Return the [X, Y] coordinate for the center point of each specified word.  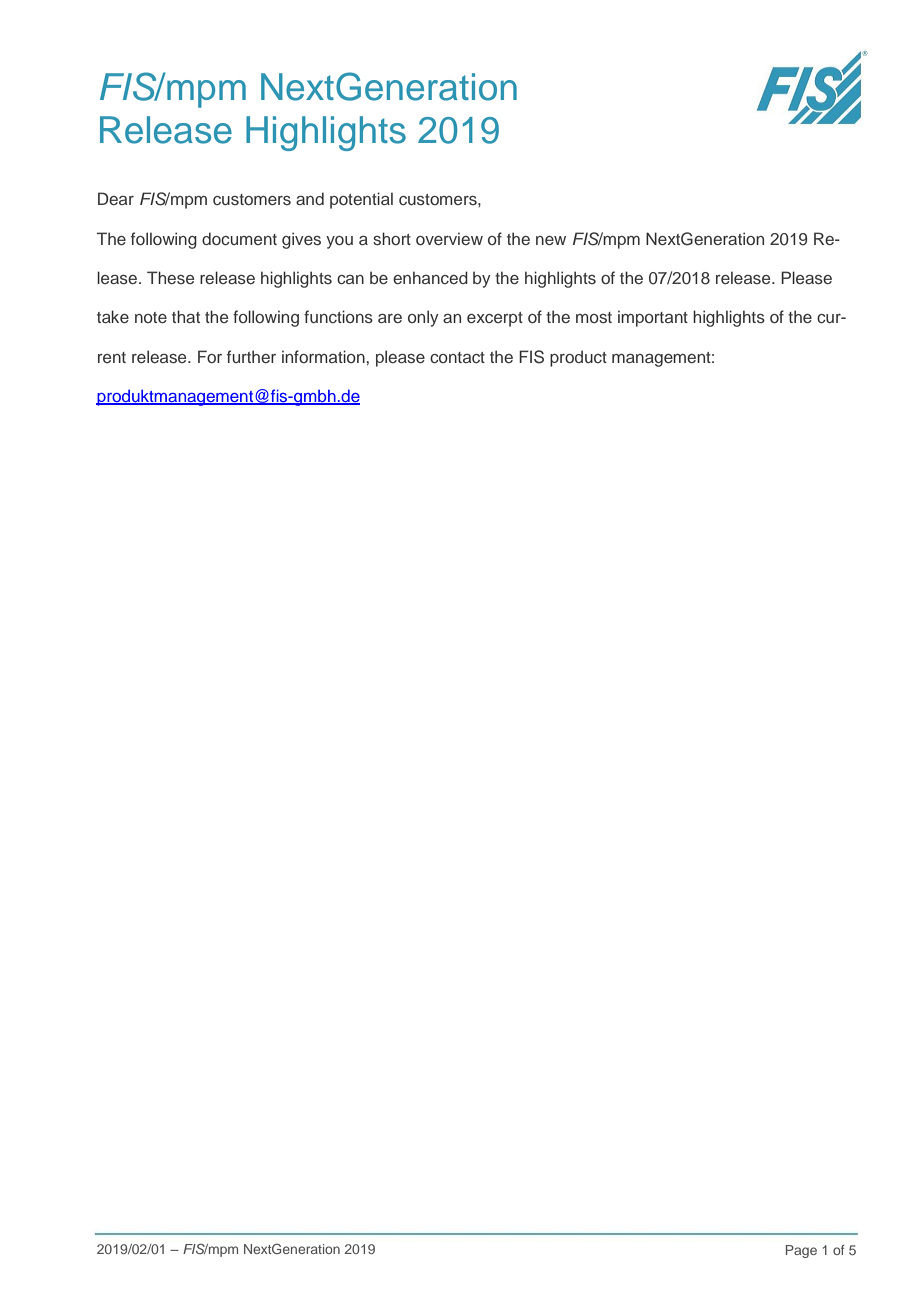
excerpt [495, 319]
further [251, 356]
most [594, 317]
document [239, 238]
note [151, 317]
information [323, 356]
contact [457, 357]
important [653, 318]
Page [801, 1251]
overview [449, 238]
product [578, 358]
